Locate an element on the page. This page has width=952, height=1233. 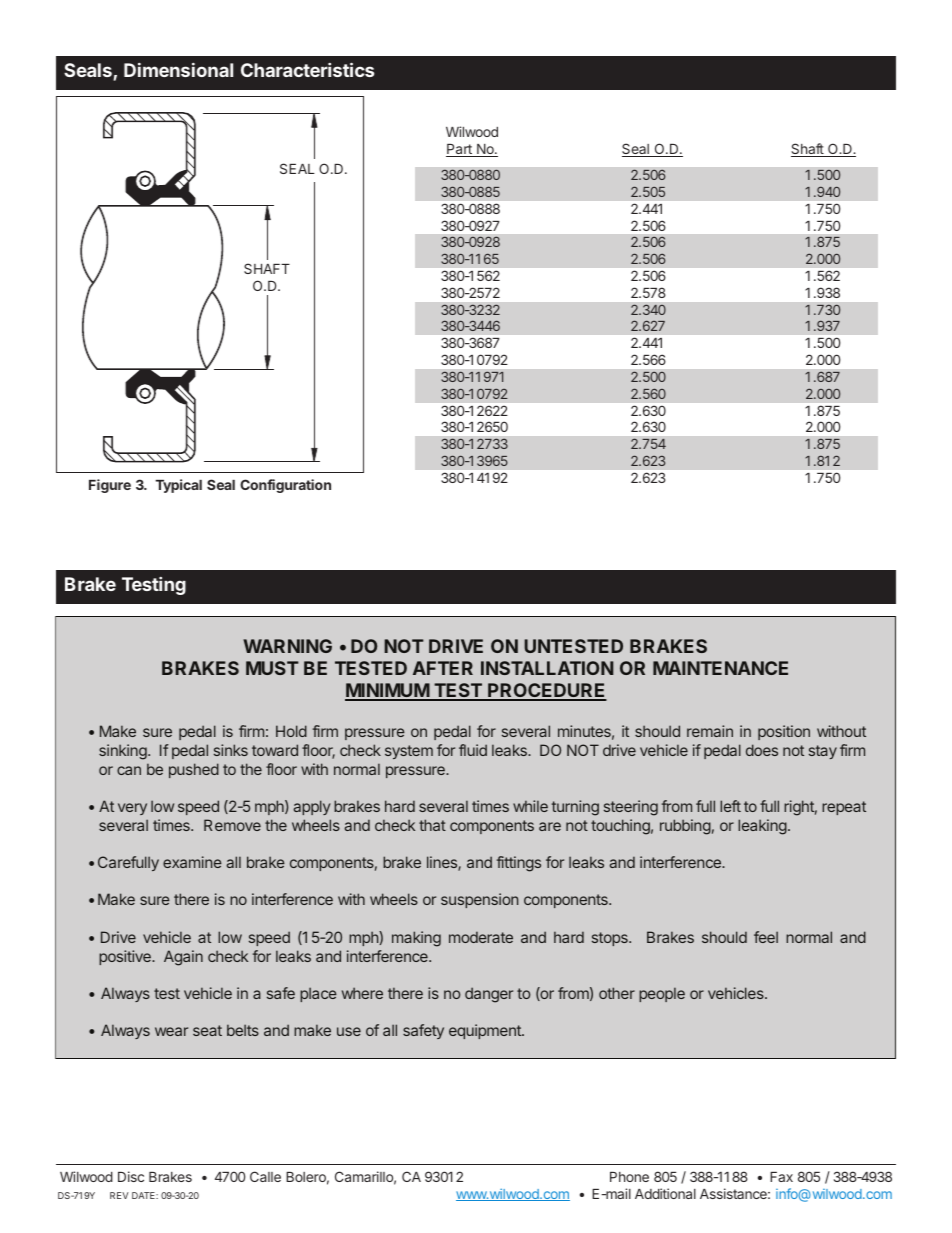
Phone is located at coordinates (629, 1177).
